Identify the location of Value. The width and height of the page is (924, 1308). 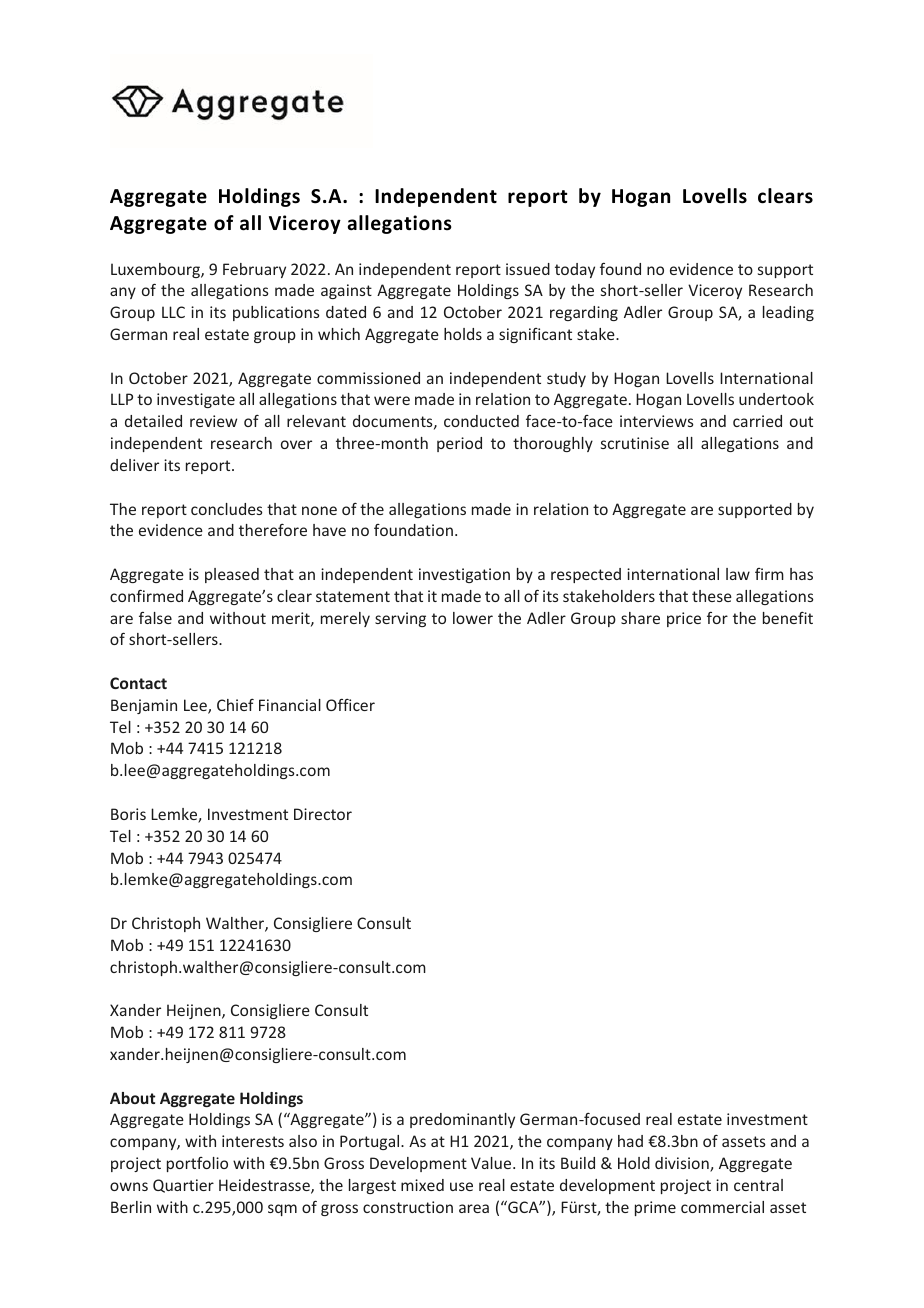
(492, 1163).
